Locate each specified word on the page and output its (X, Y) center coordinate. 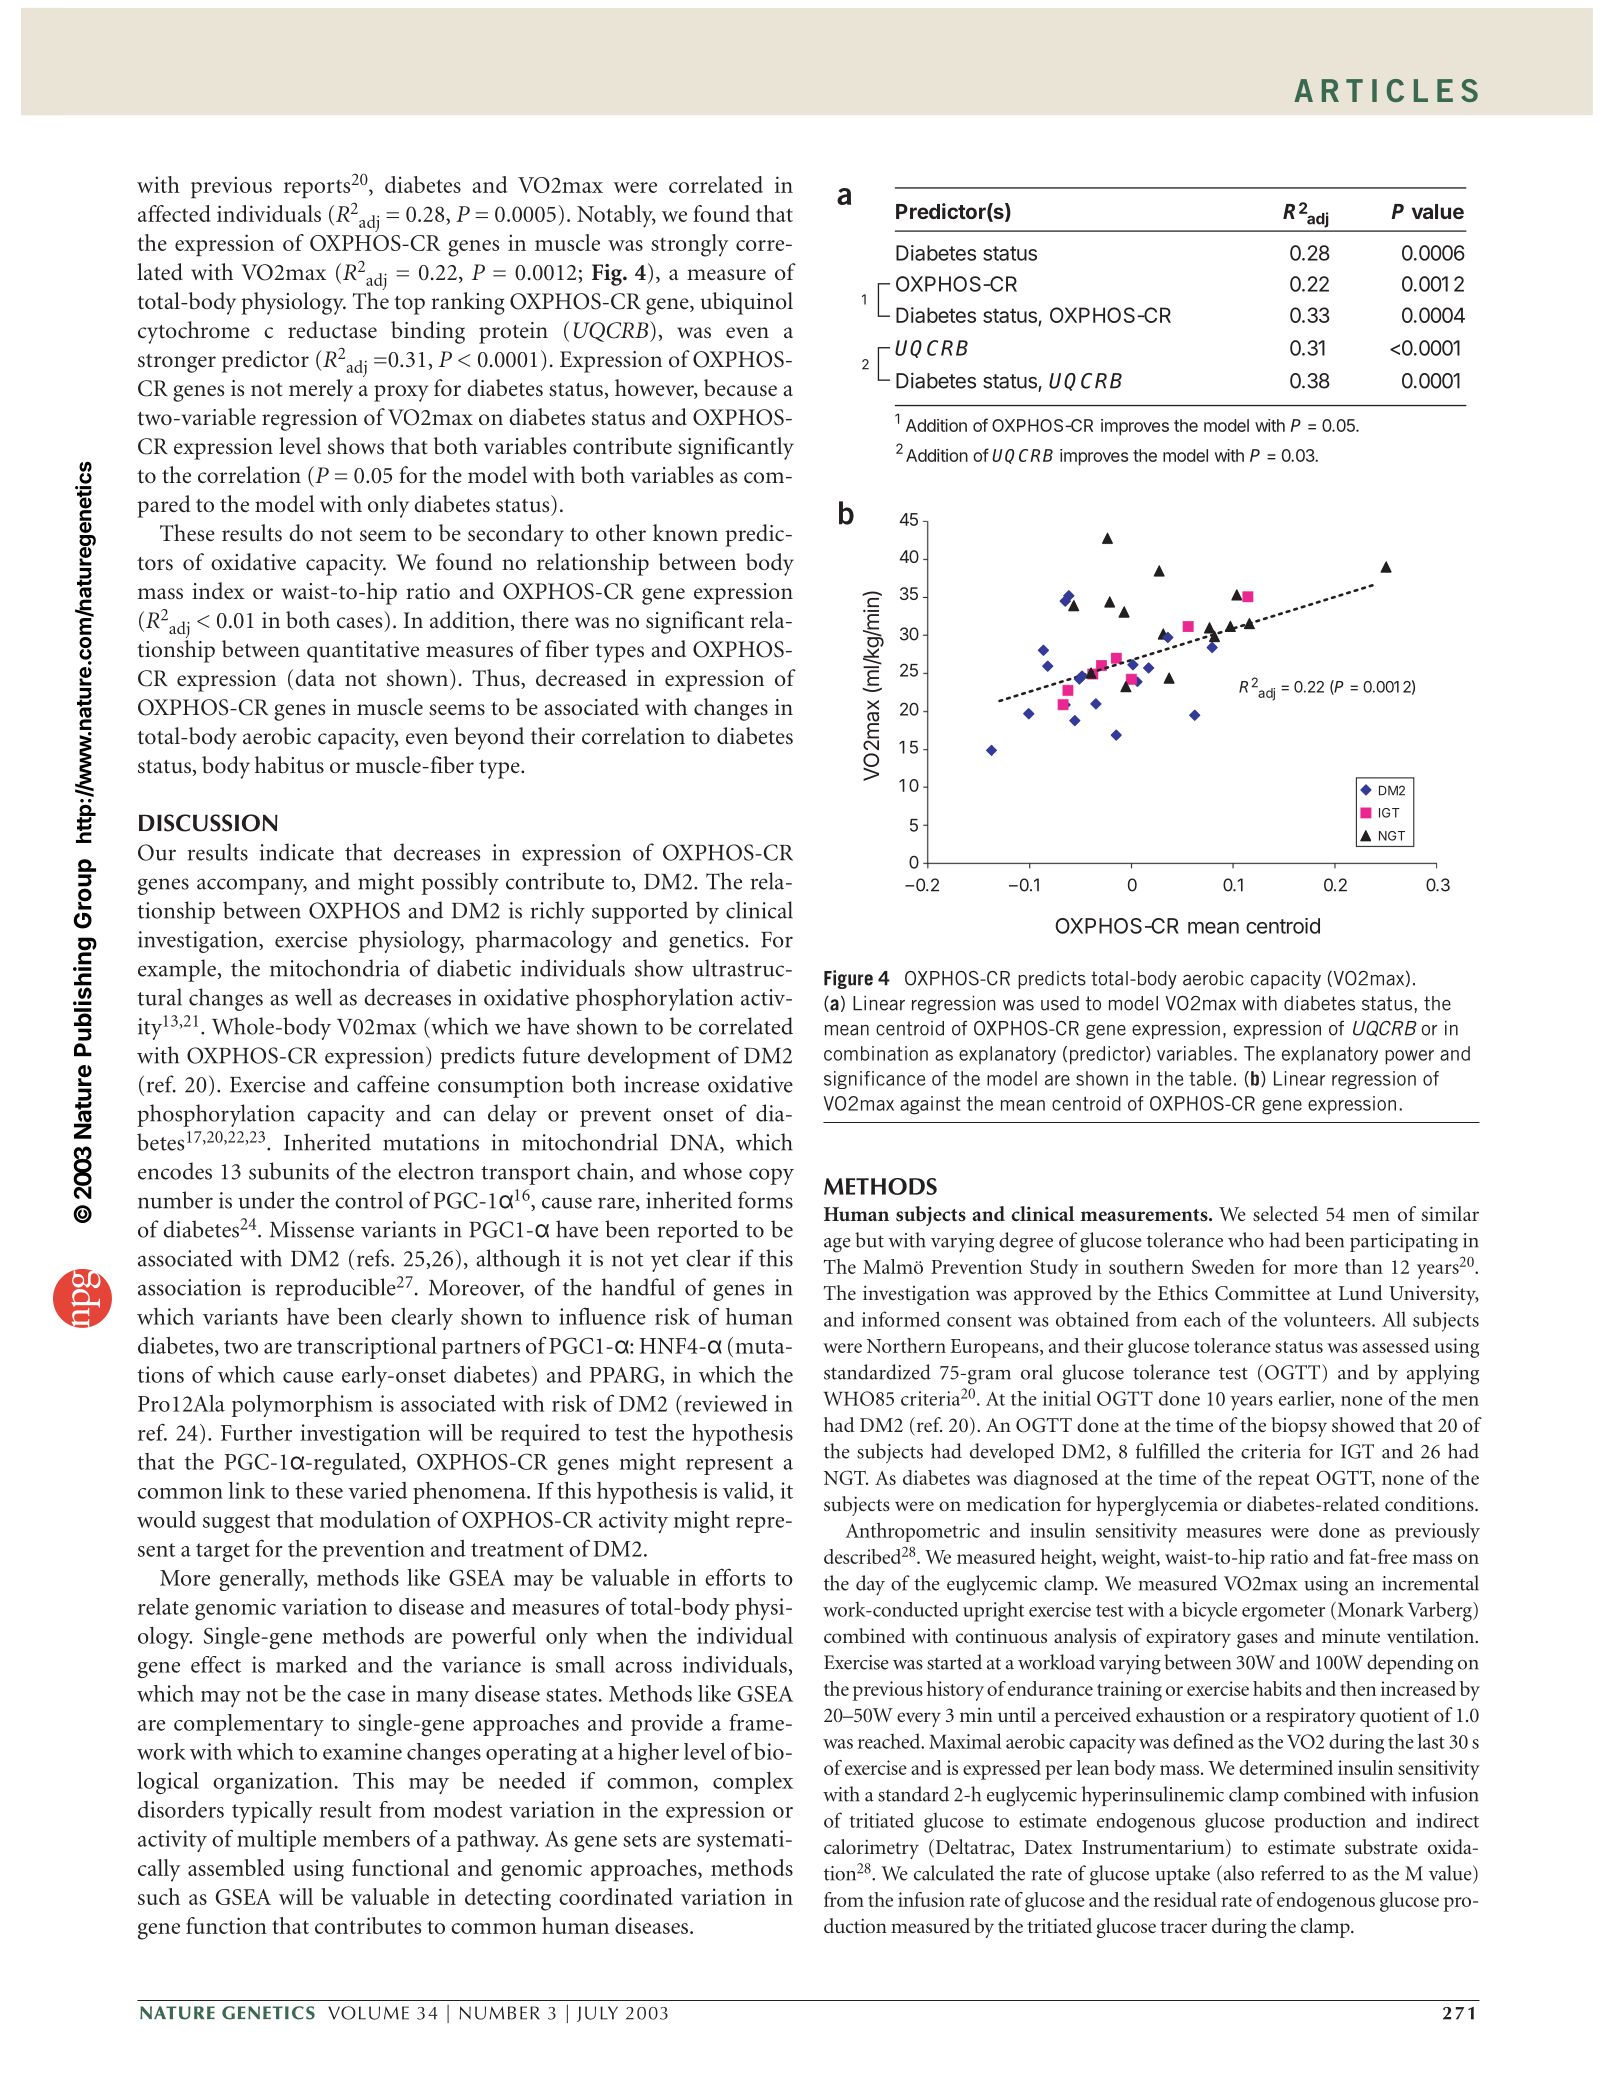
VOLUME (368, 2013)
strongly (690, 245)
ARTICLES (1386, 90)
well (313, 997)
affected (174, 213)
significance (874, 1080)
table (1210, 1078)
